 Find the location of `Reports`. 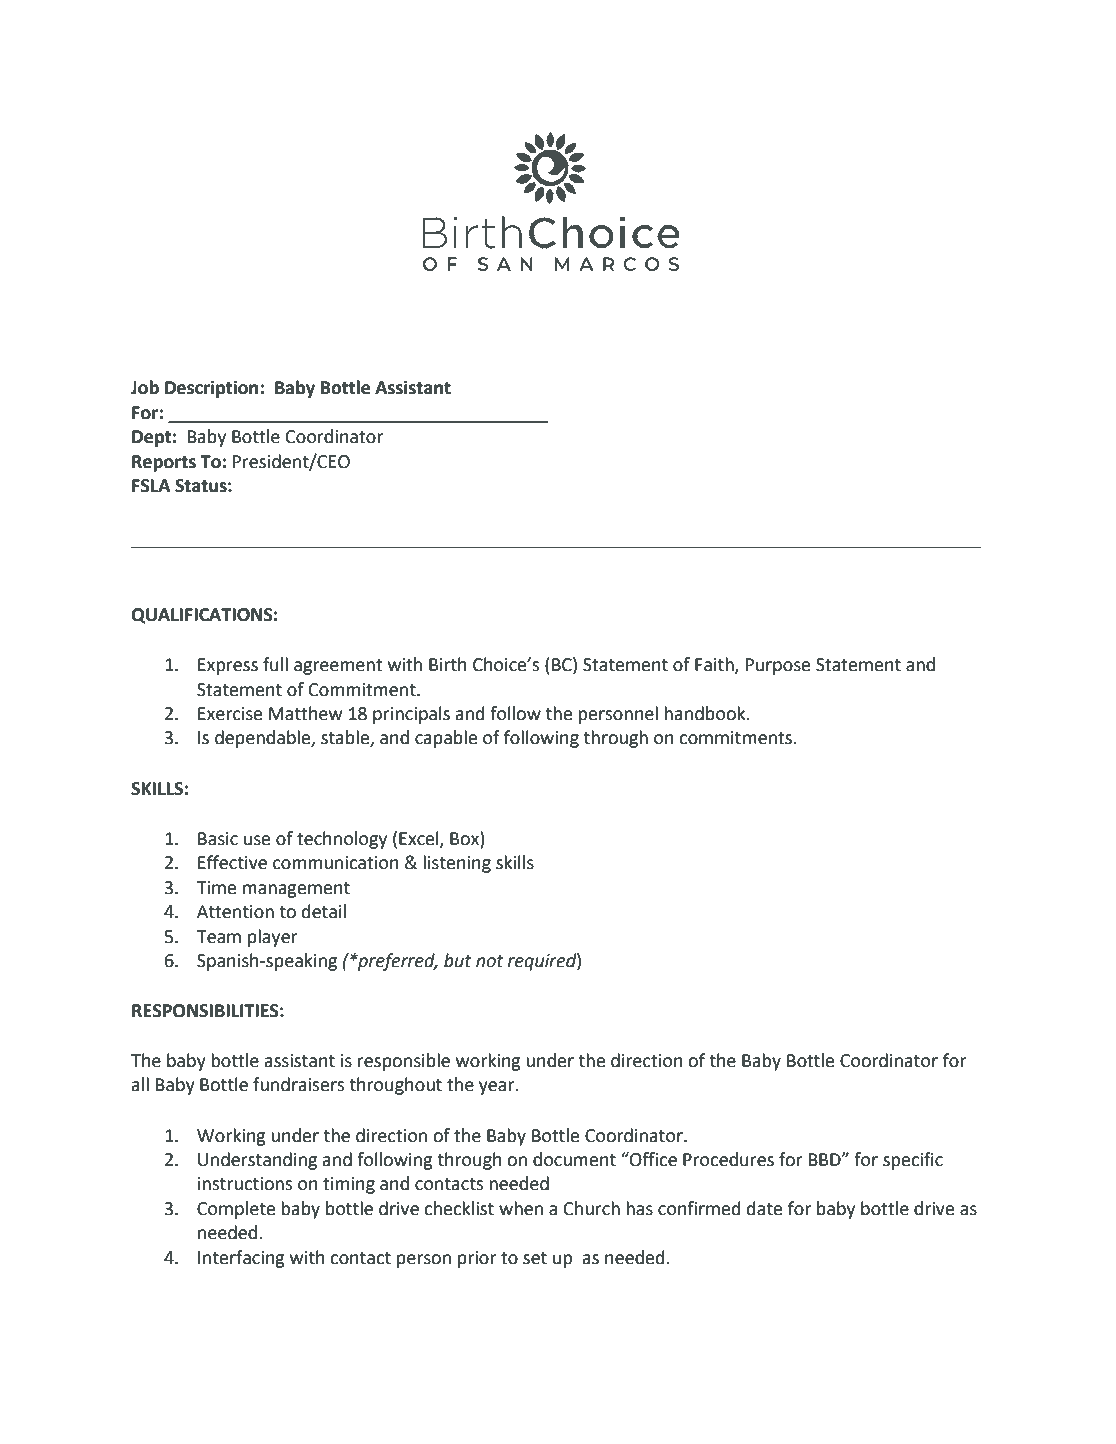

Reports is located at coordinates (164, 463).
